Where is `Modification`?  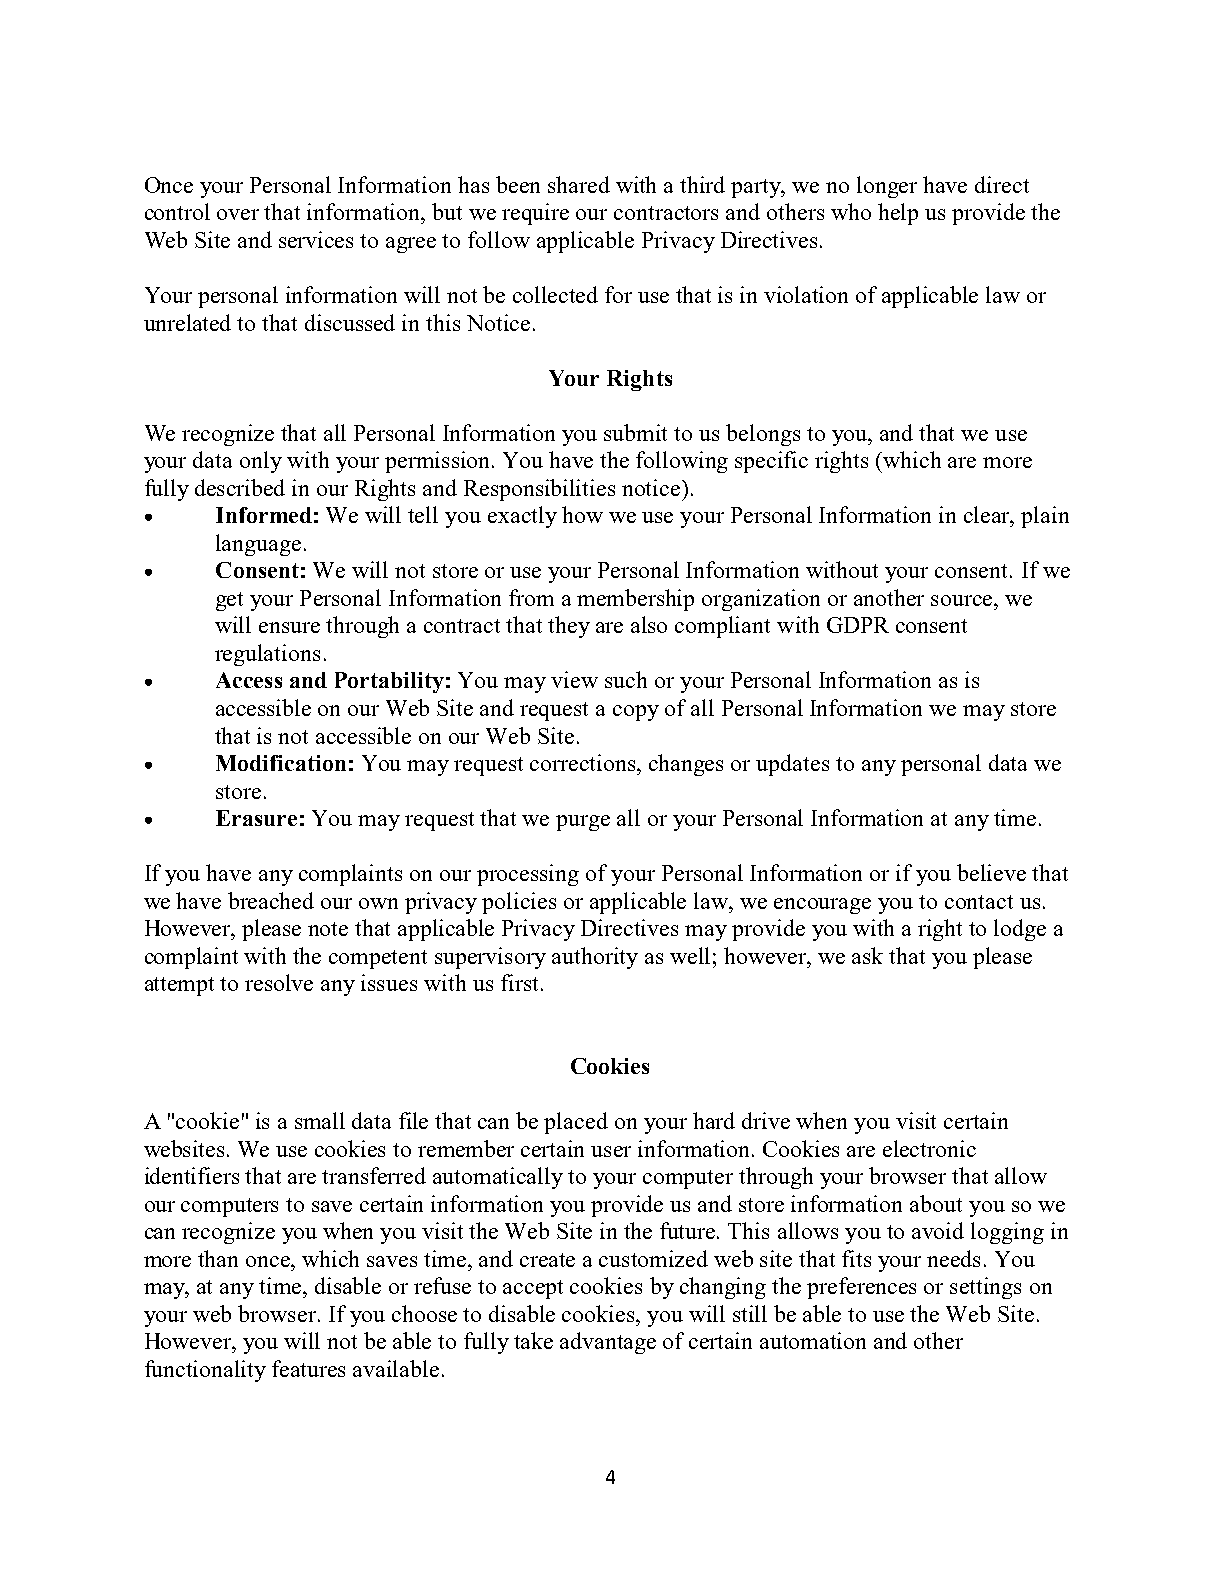
Modification is located at coordinates (281, 763).
